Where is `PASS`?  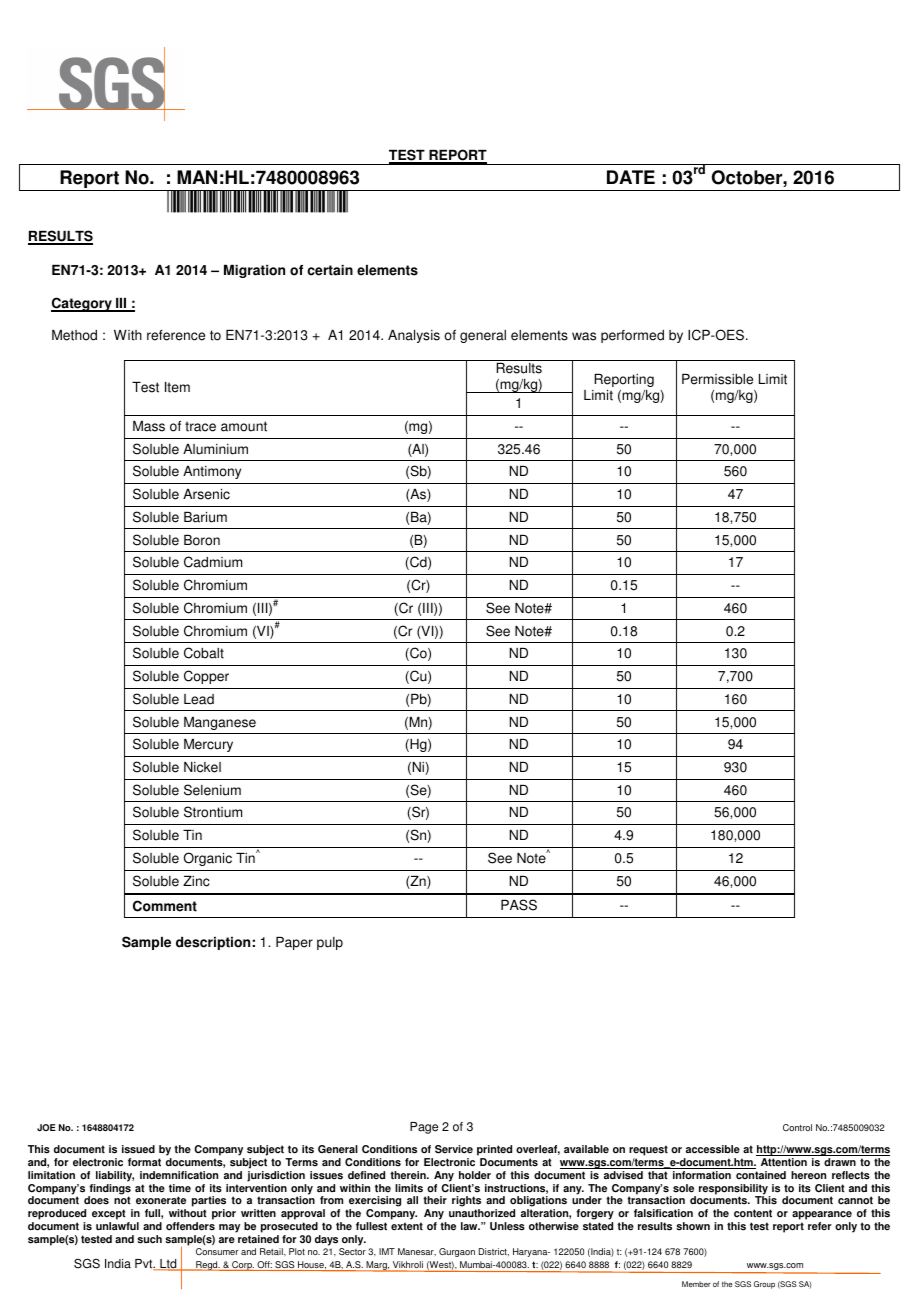
PASS is located at coordinates (519, 905).
